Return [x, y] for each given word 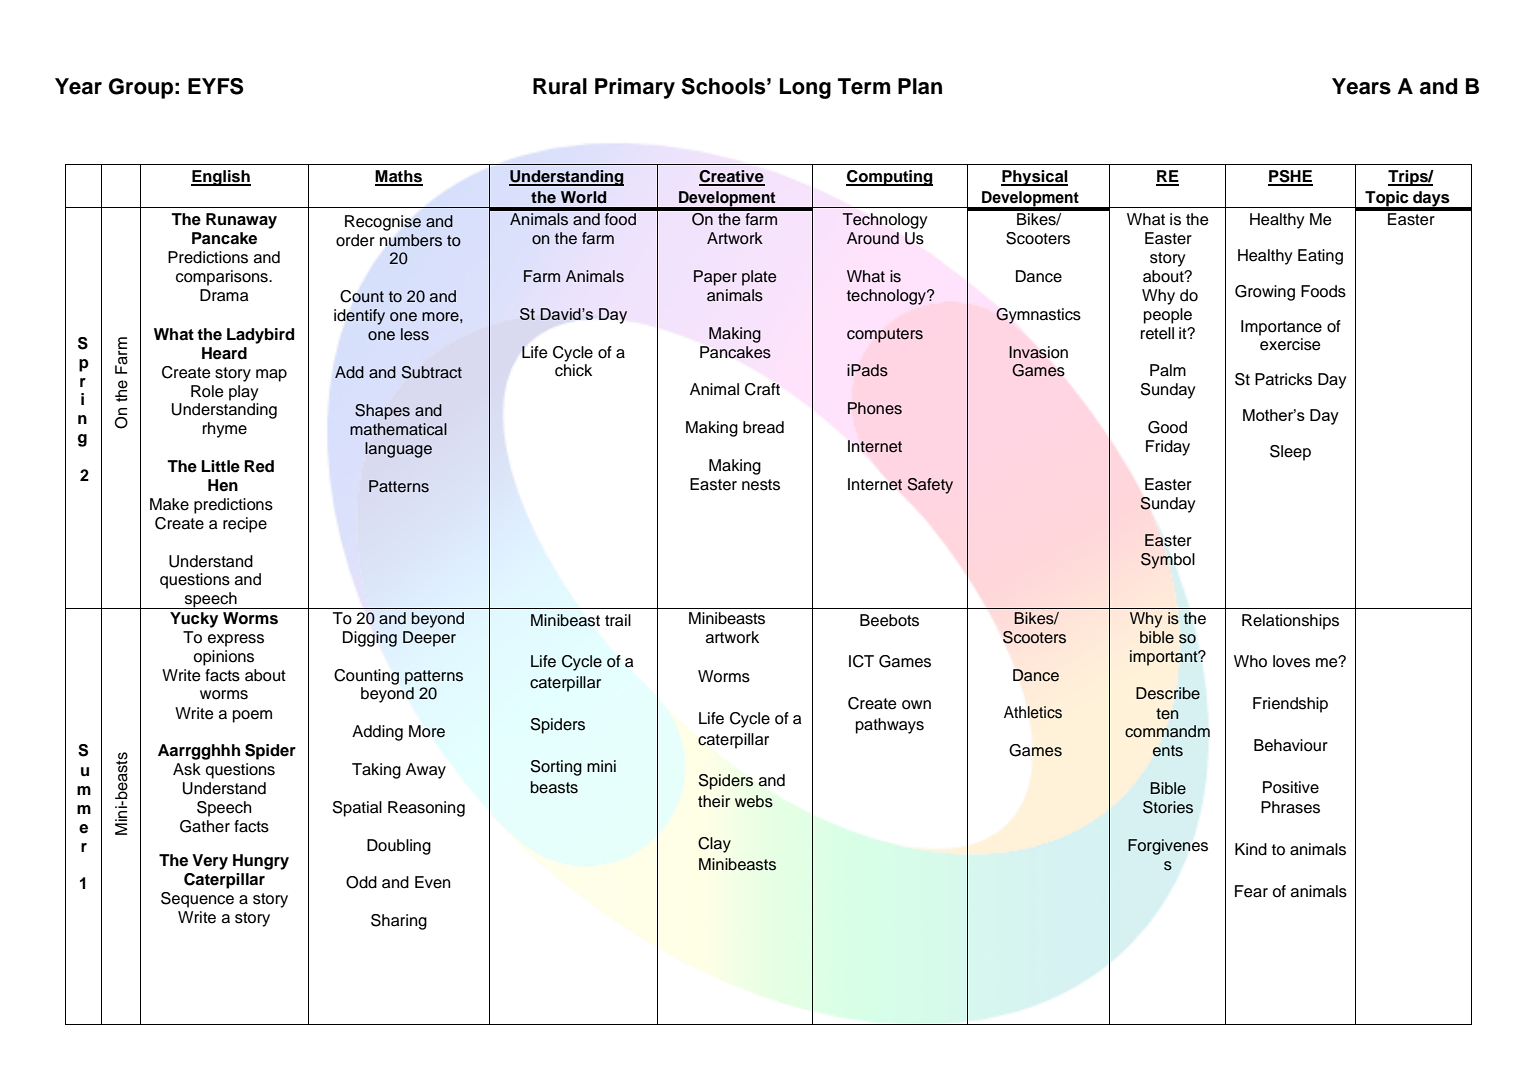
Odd [361, 882]
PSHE [1290, 177]
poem [252, 716]
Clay [714, 845]
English [221, 178]
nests [761, 485]
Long [805, 88]
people [1168, 316]
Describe [1168, 693]
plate [759, 278]
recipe [245, 525]
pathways [890, 726]
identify [359, 317]
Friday [1168, 448]
